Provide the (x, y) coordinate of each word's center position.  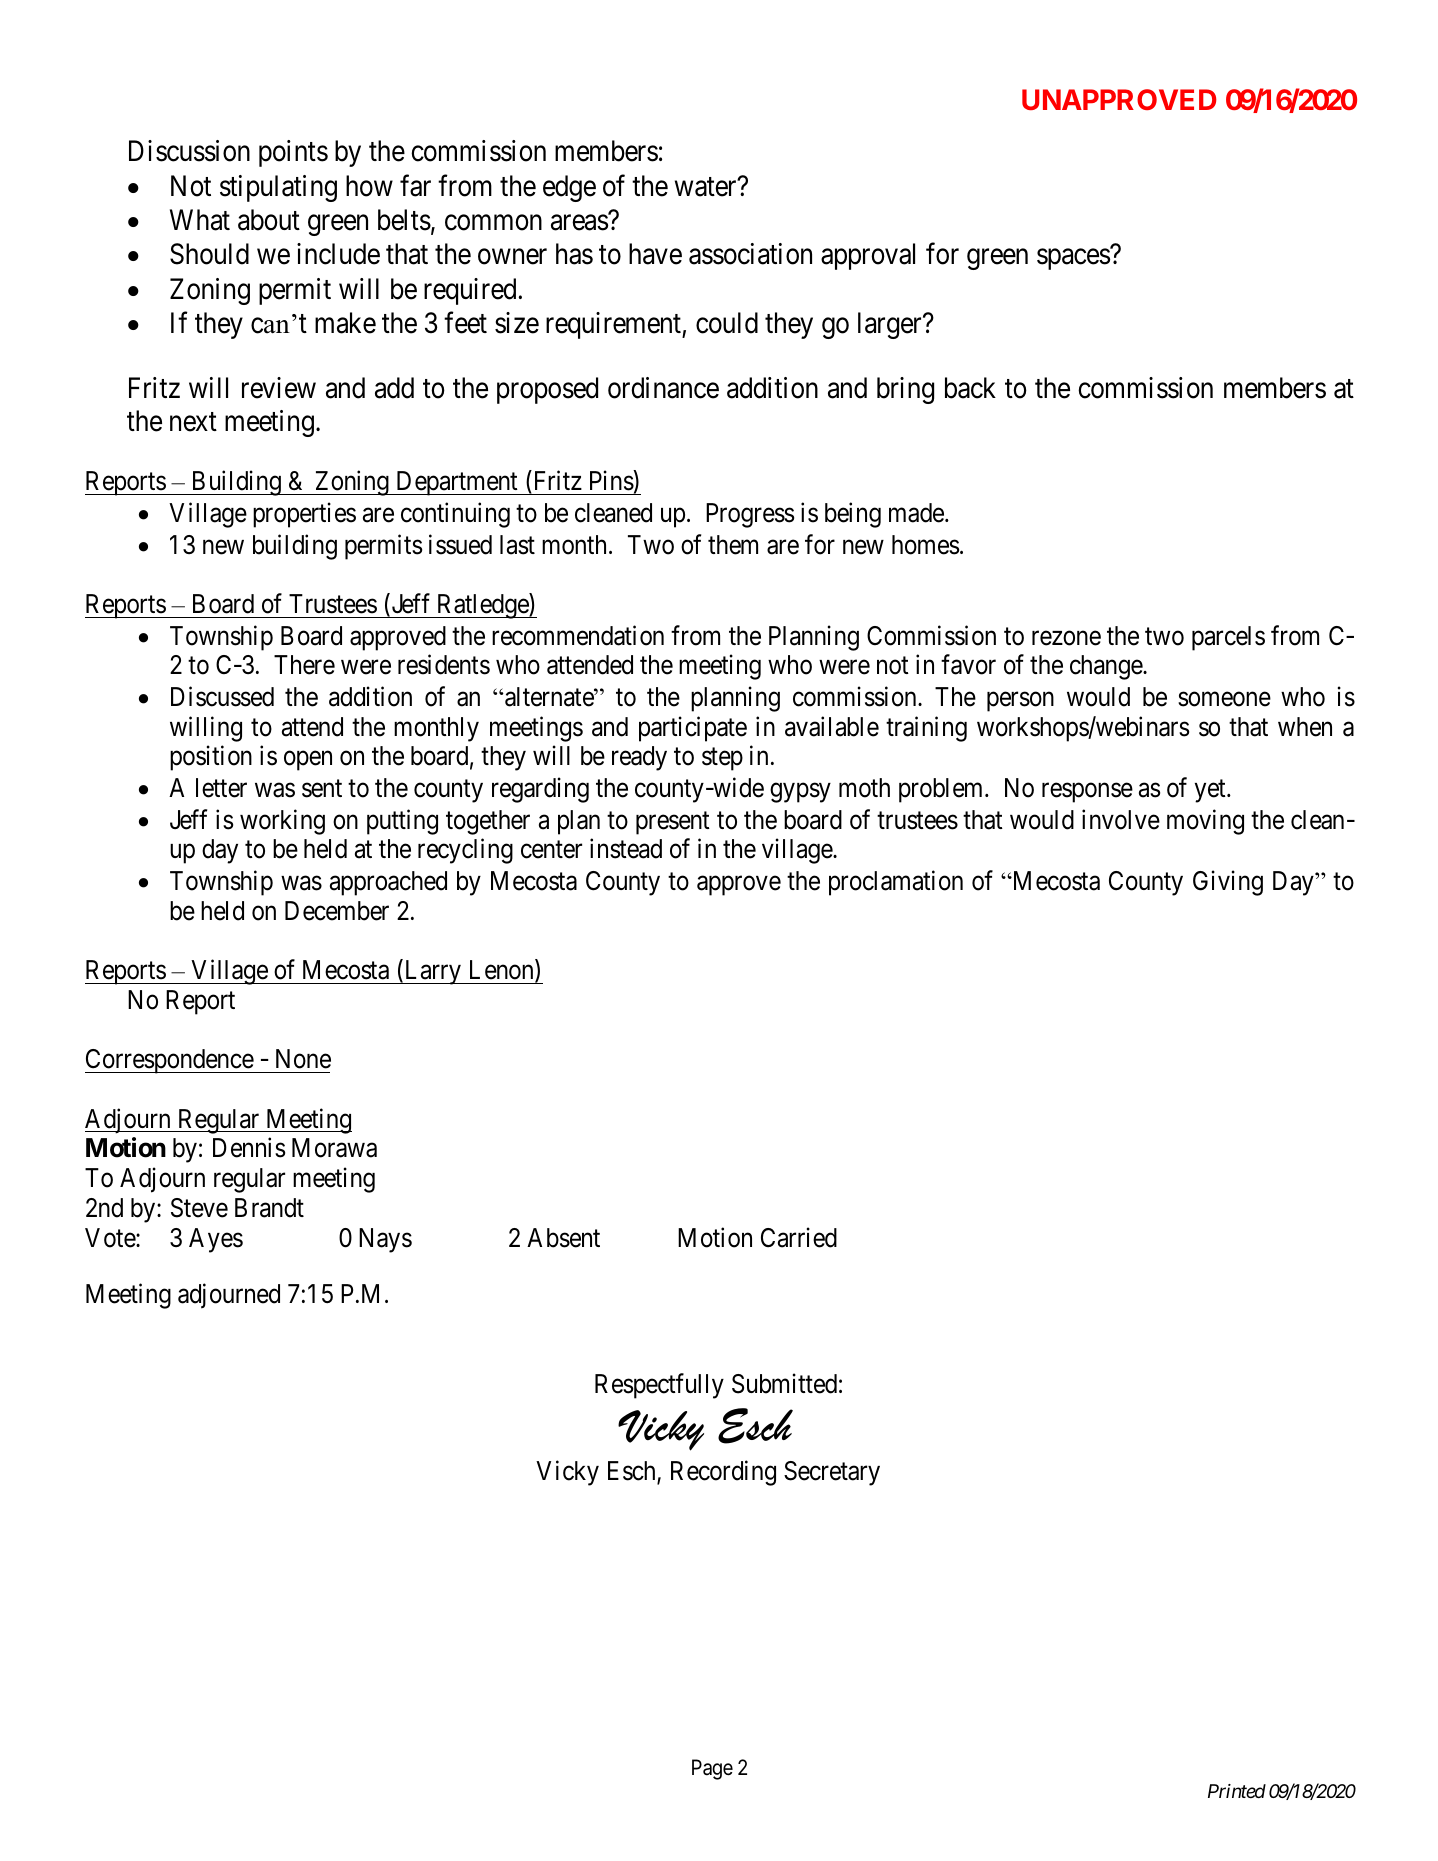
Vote (111, 1238)
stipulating (278, 188)
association (750, 254)
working (282, 822)
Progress (750, 515)
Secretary (832, 1473)
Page (712, 1769)
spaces (1073, 259)
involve (1121, 819)
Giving (1228, 883)
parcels (1228, 638)
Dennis (249, 1148)
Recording (723, 1473)
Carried (799, 1237)
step (722, 759)
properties (304, 515)
